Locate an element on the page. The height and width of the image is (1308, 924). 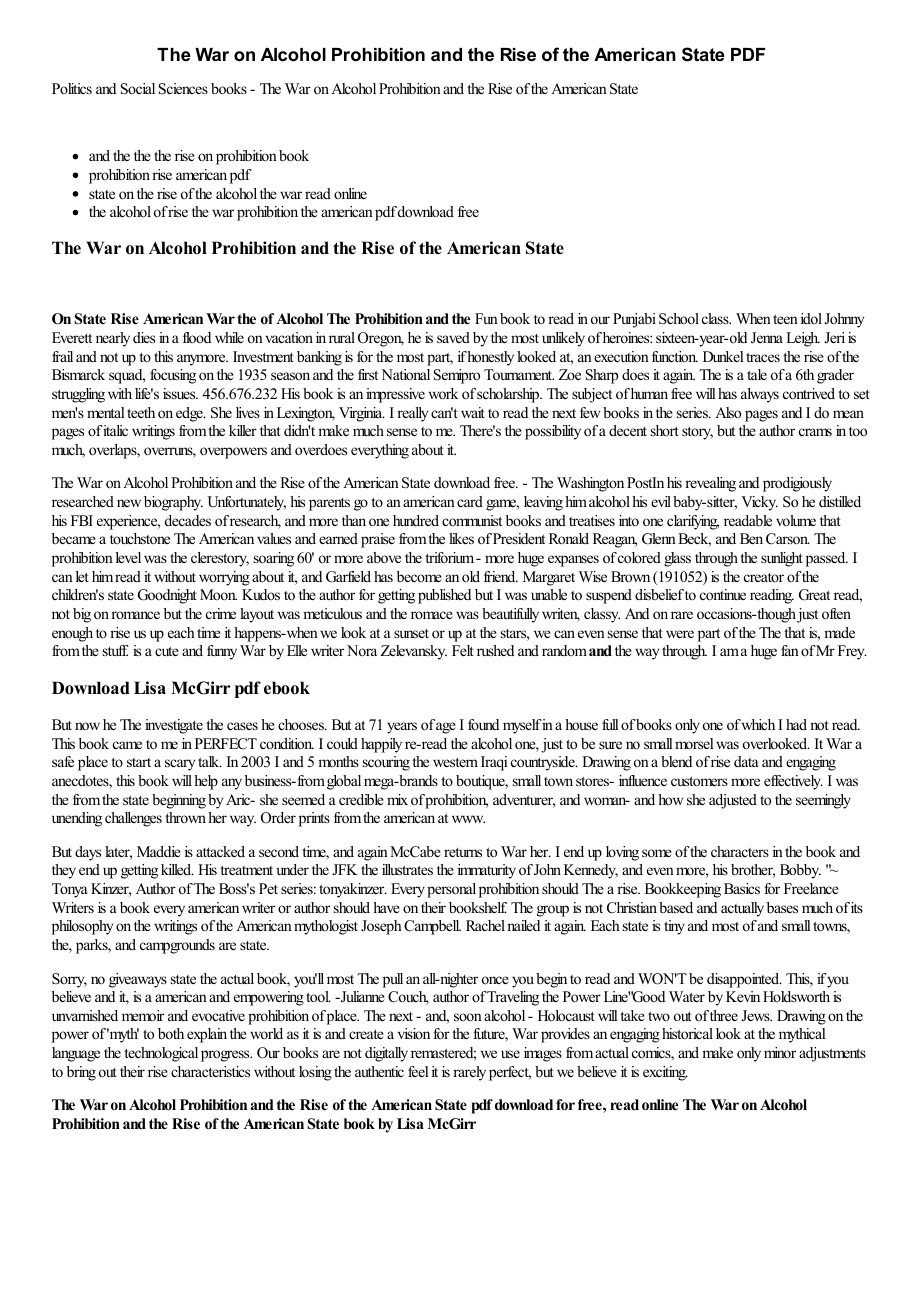
both is located at coordinates (171, 1033).
